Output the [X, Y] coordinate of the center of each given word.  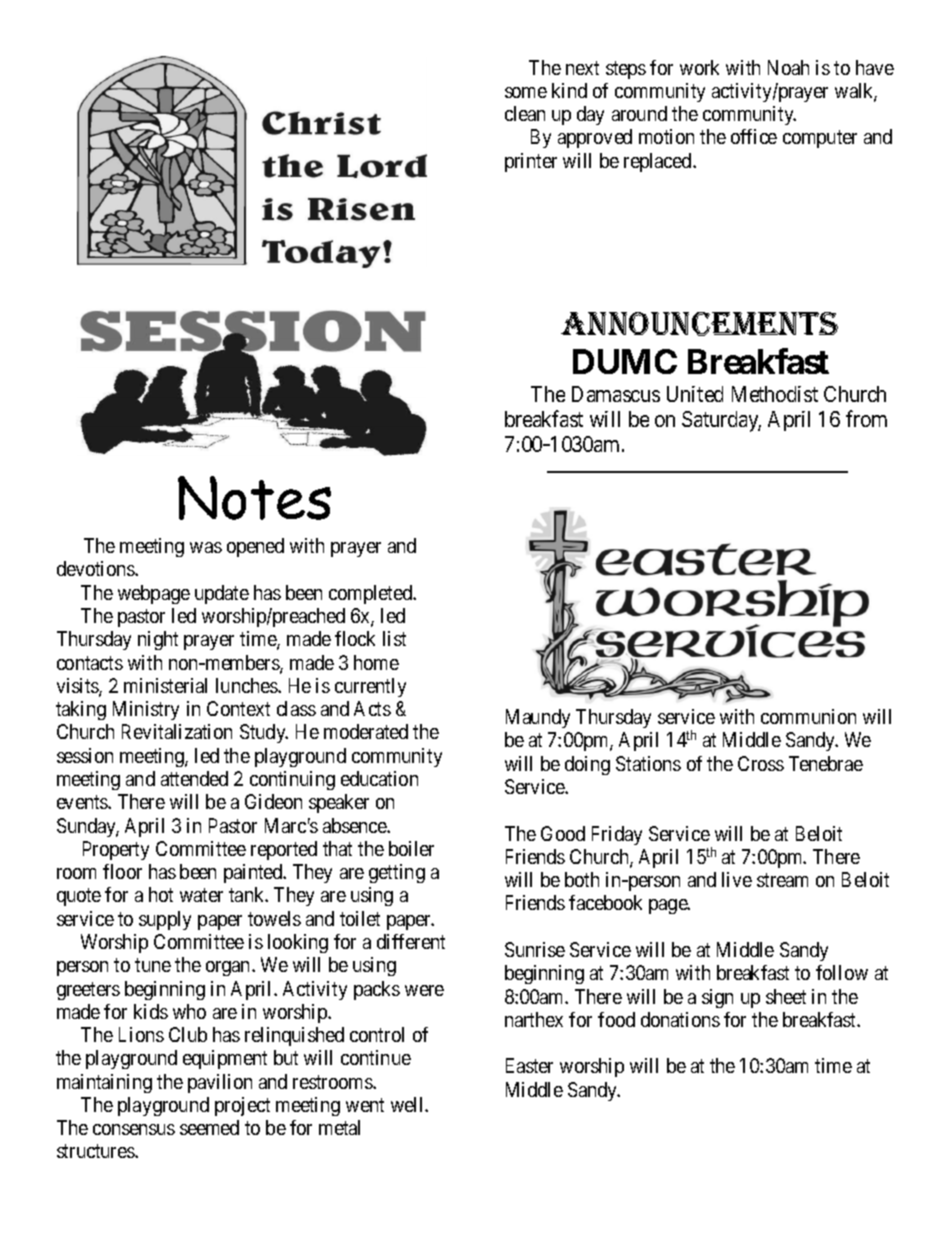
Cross [761, 763]
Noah [788, 67]
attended [194, 778]
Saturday [721, 421]
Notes [254, 498]
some [526, 92]
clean [525, 113]
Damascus [616, 394]
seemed [209, 1127]
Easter [529, 1065]
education [379, 778]
